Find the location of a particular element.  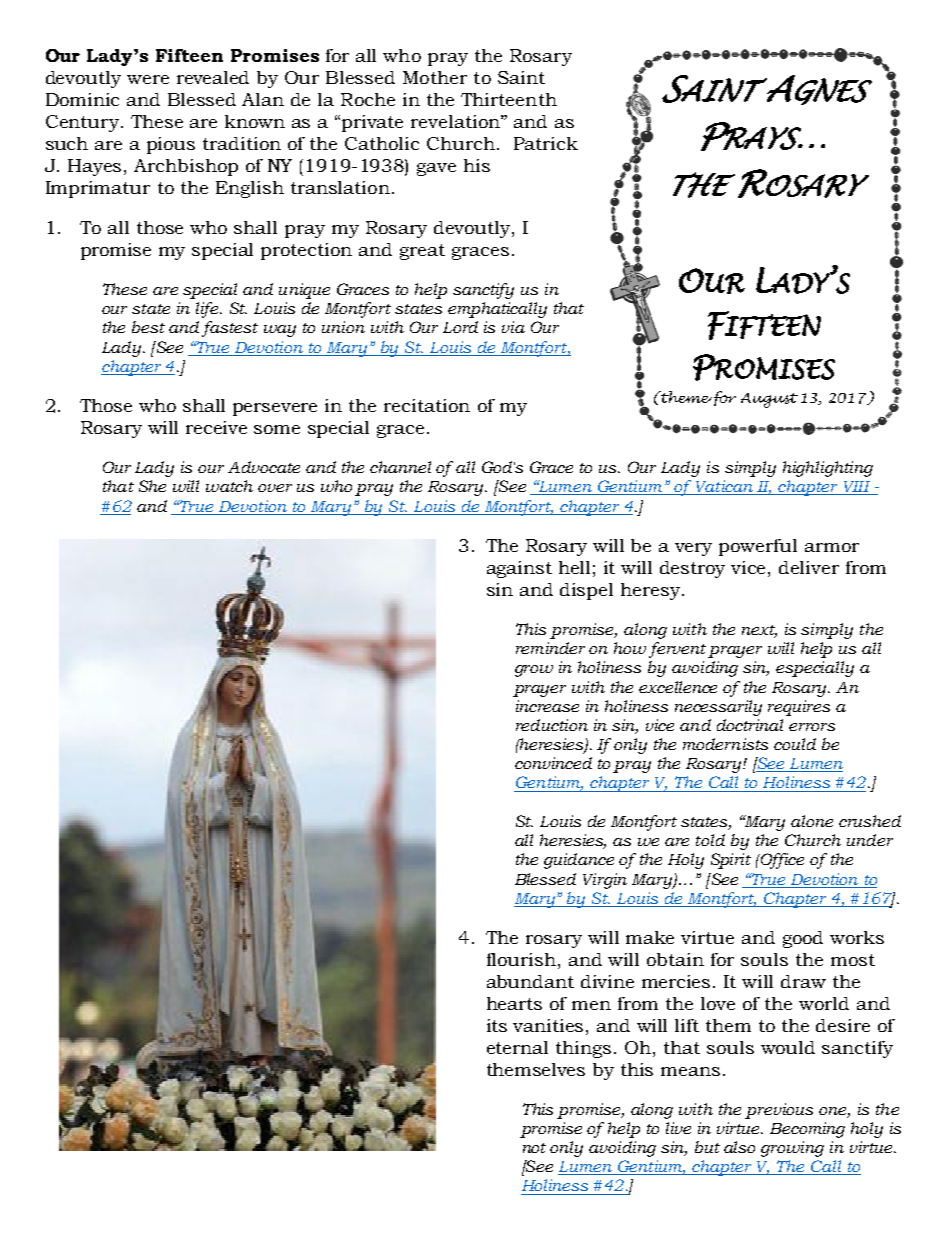

recitation is located at coordinates (427, 405).
